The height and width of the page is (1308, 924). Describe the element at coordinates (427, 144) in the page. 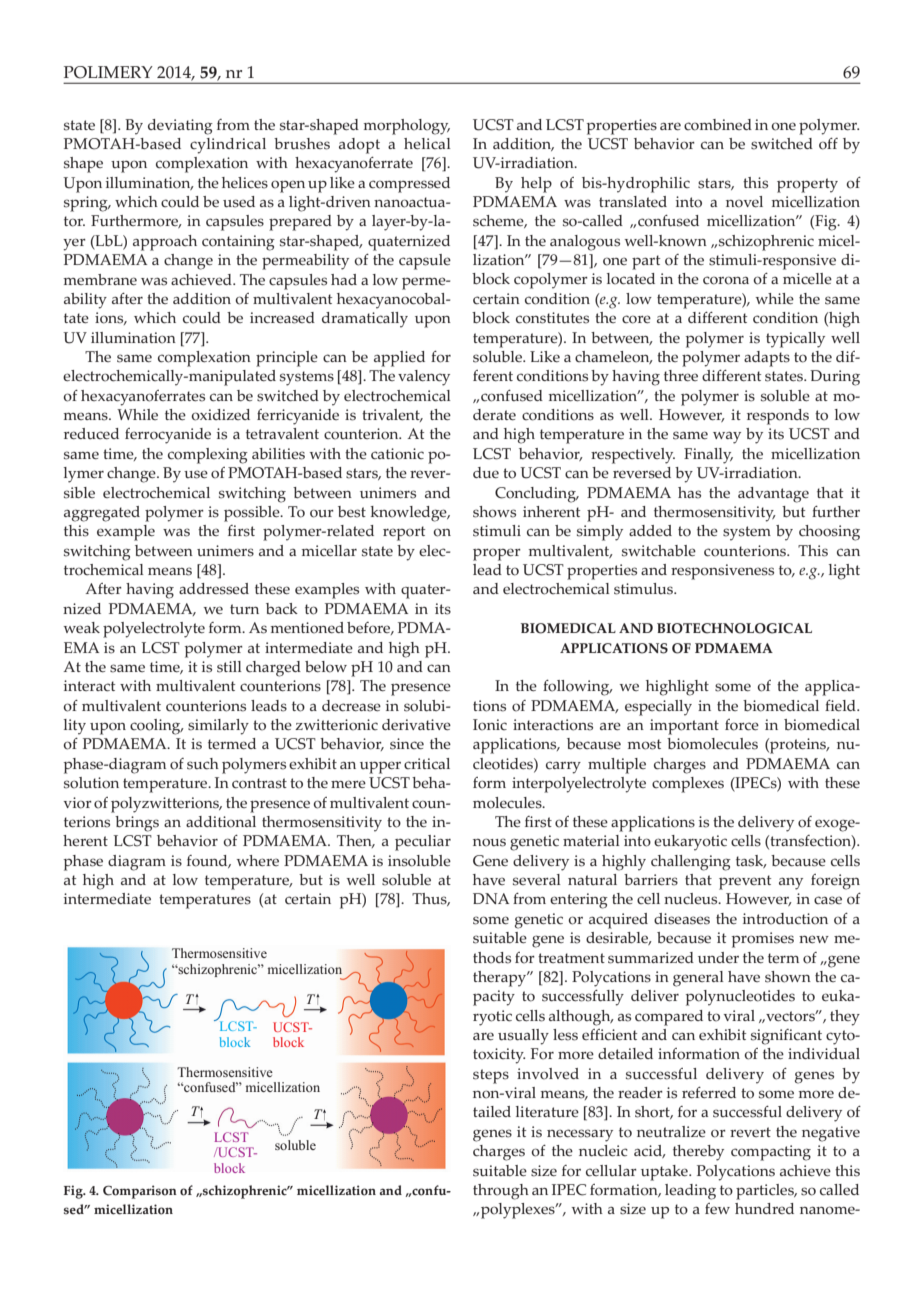

I see `helical` at that location.
